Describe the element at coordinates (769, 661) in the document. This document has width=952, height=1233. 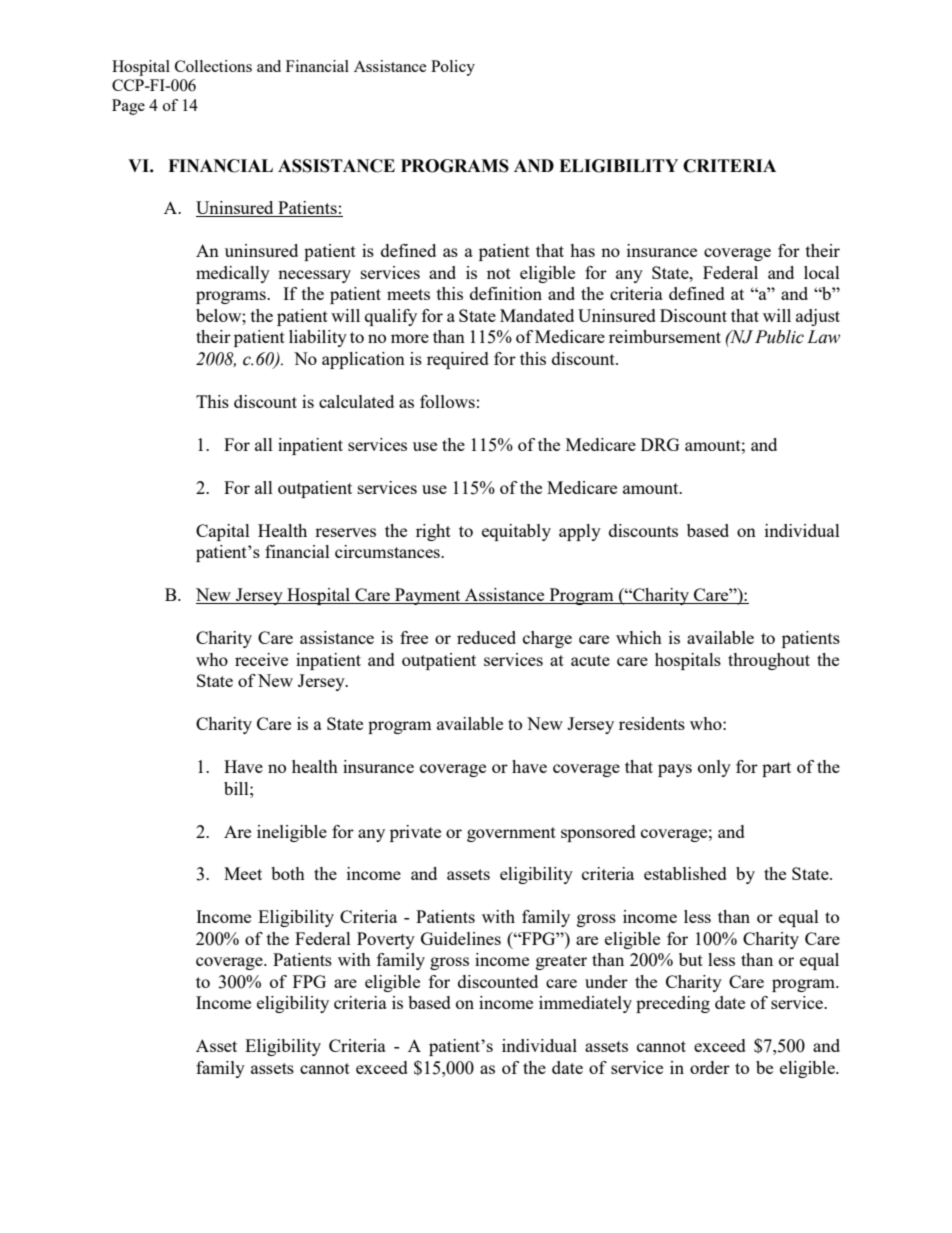
I see `throughout` at that location.
